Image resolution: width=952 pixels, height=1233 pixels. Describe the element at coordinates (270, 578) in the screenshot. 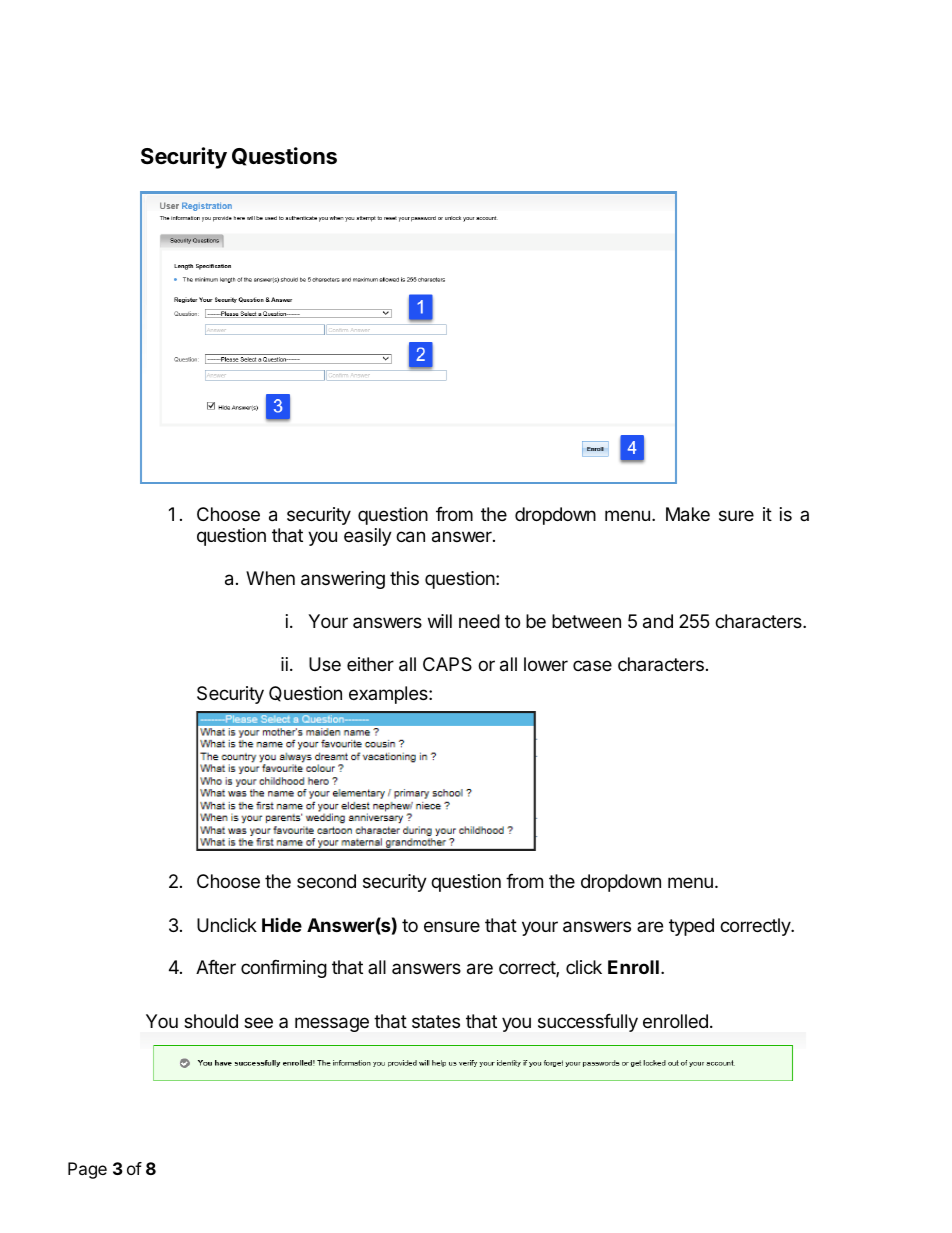

I see `When` at that location.
